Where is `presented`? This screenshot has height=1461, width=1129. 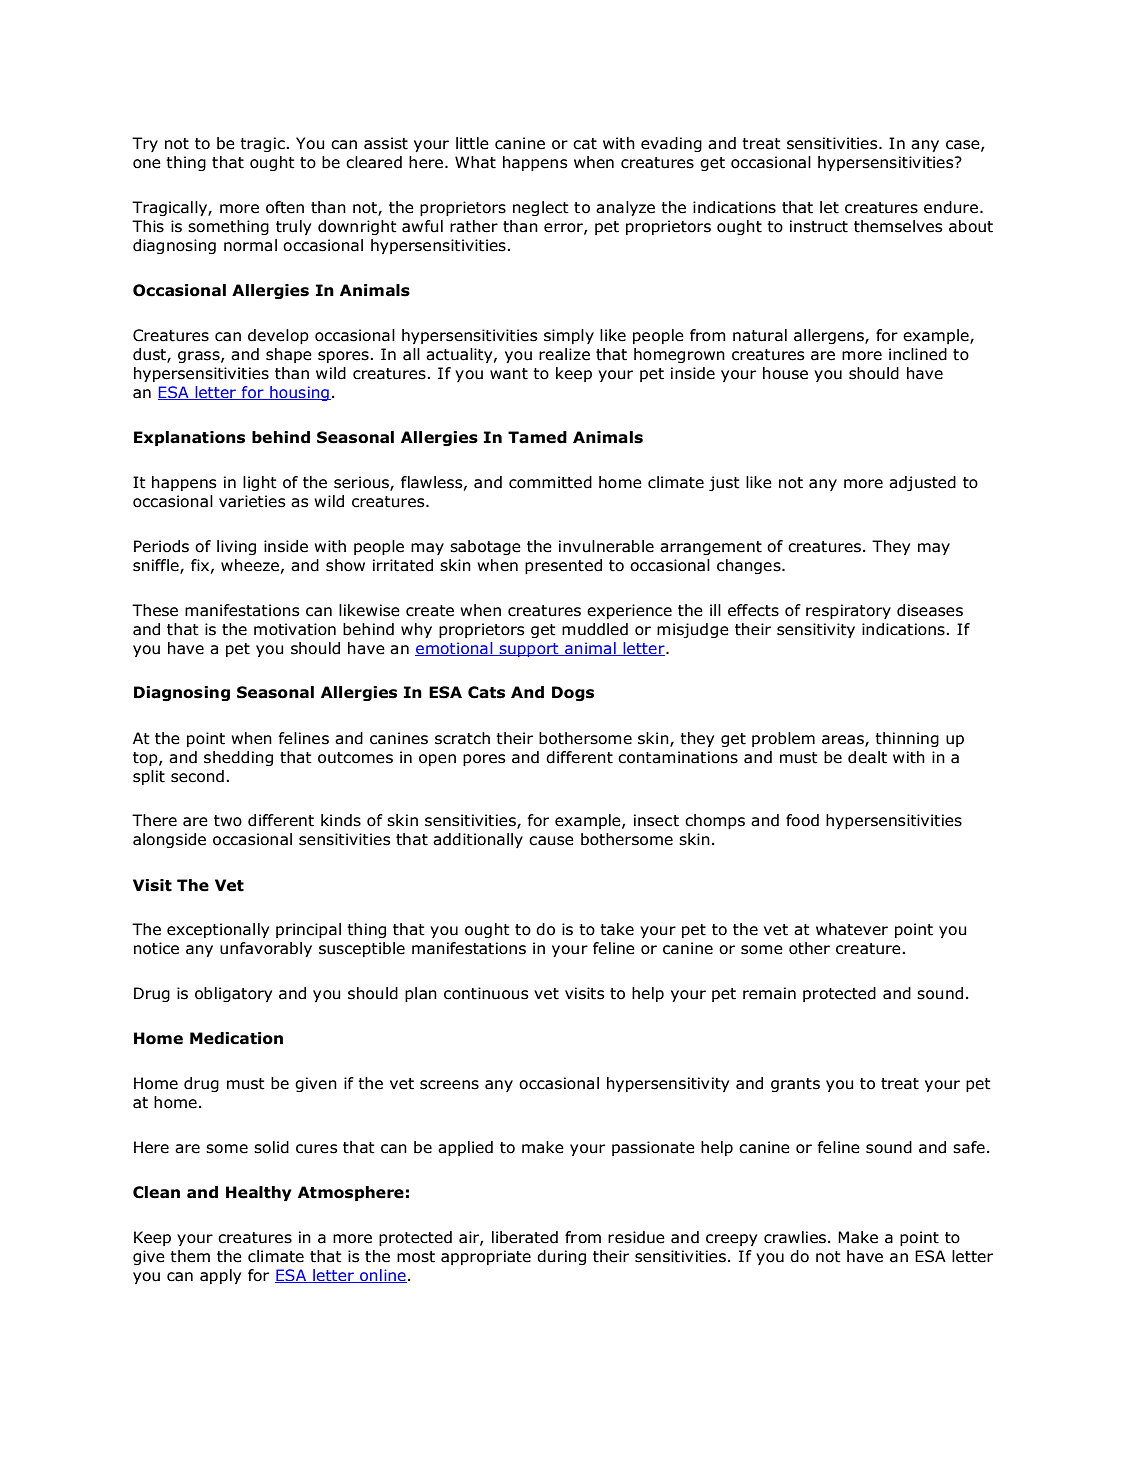 presented is located at coordinates (563, 566).
